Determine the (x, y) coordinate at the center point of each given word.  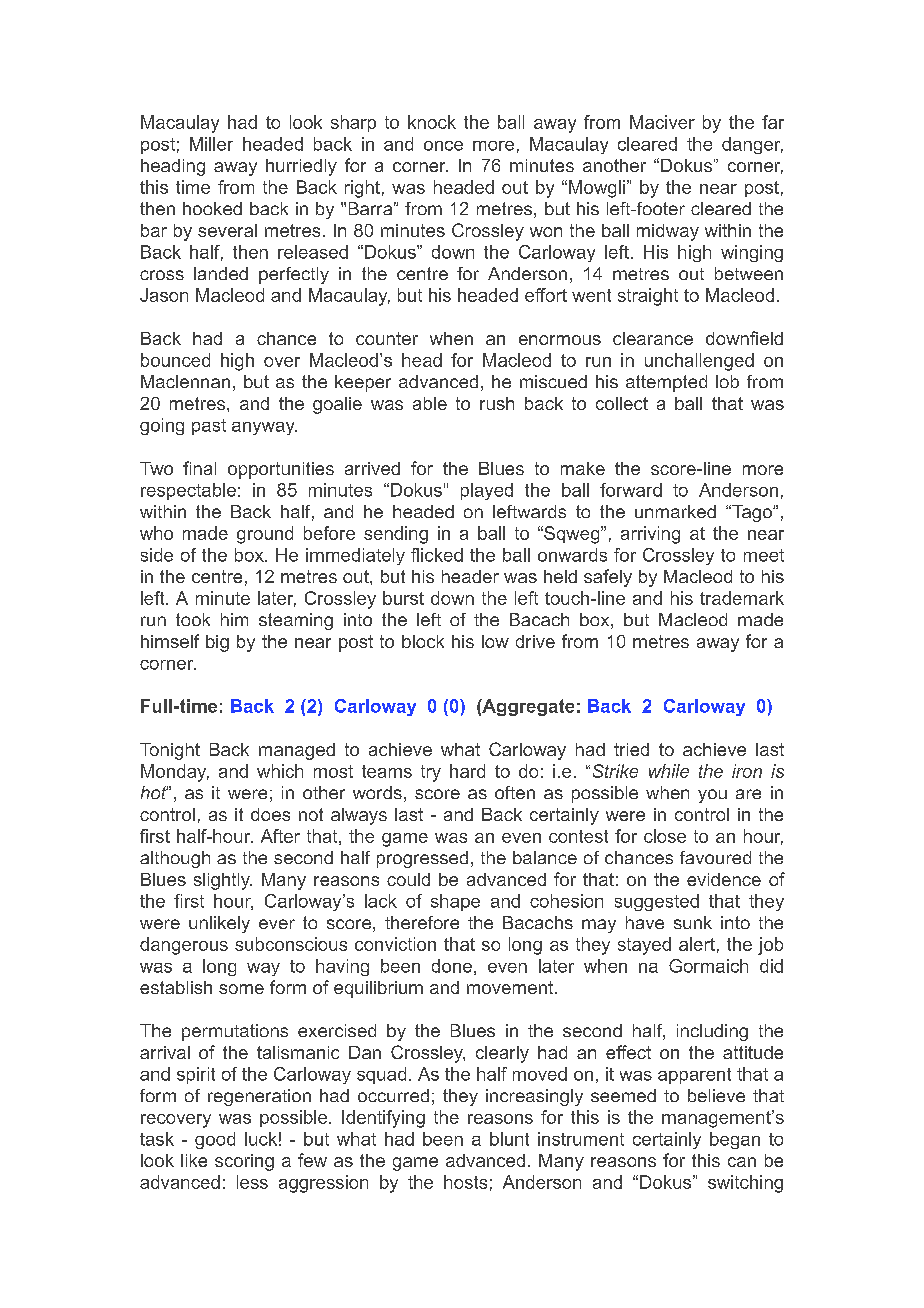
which (280, 771)
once (443, 146)
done (452, 966)
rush (497, 403)
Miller (211, 144)
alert (697, 944)
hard (467, 771)
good (215, 1140)
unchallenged (699, 362)
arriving (650, 535)
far (773, 122)
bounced (175, 360)
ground (265, 535)
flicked (437, 555)
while (669, 771)
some (241, 989)
